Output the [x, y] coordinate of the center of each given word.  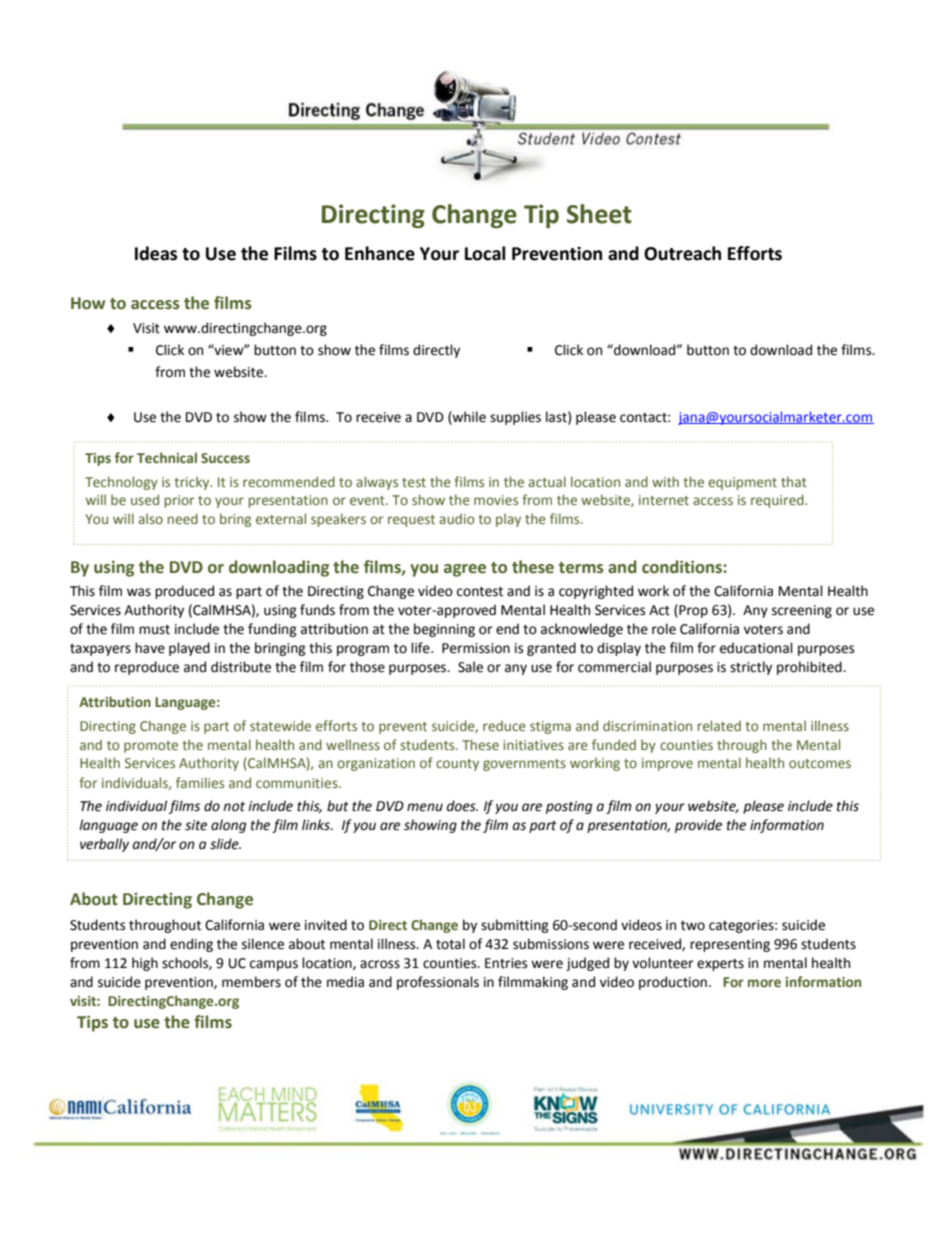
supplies [515, 418]
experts [720, 965]
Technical [167, 457]
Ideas [156, 253]
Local [485, 253]
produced [184, 592]
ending [191, 945]
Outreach [682, 253]
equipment [742, 483]
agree [465, 570]
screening [802, 611]
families [200, 782]
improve [667, 764]
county [457, 765]
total [450, 944]
